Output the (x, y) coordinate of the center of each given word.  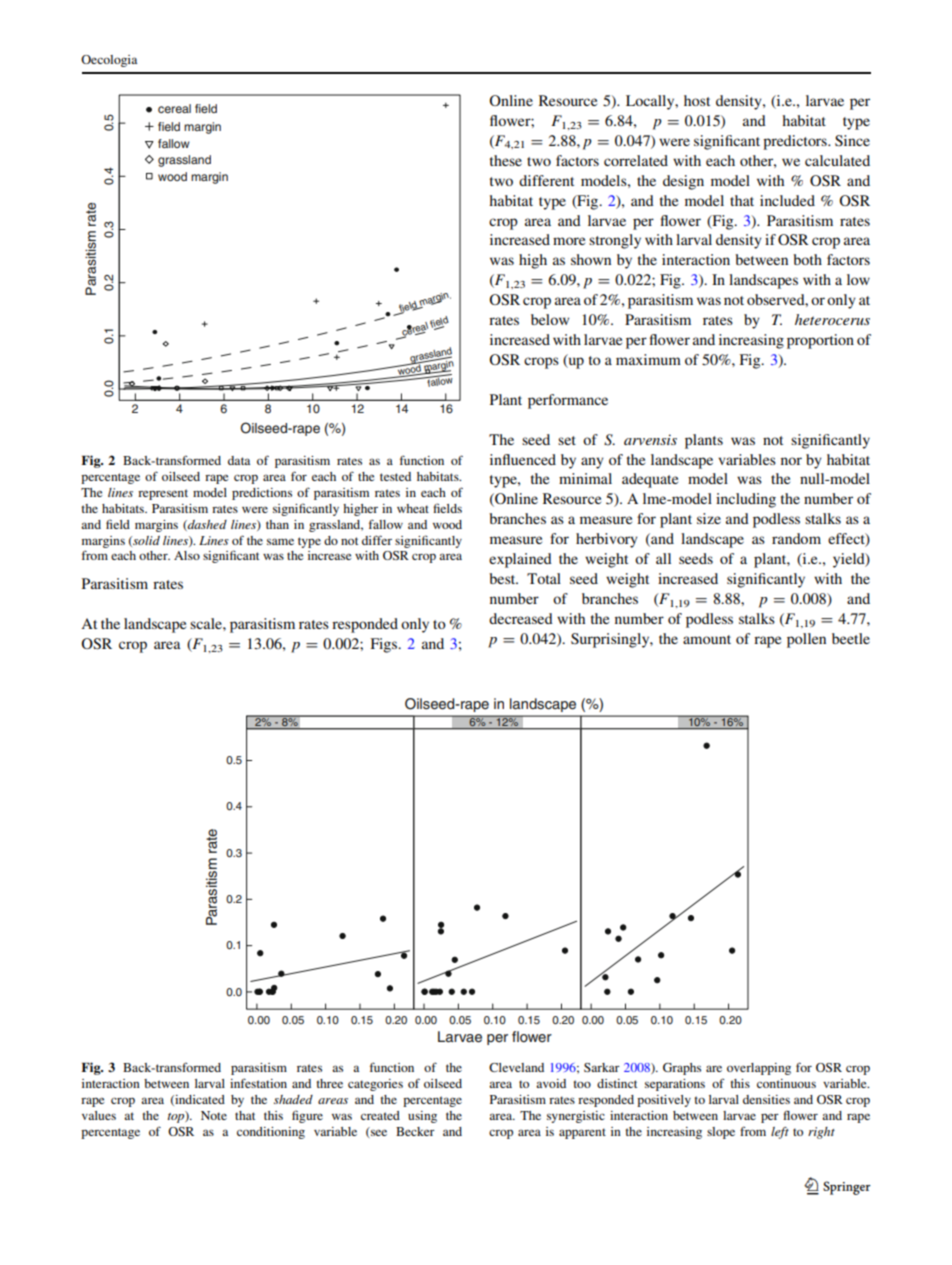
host (697, 100)
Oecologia (109, 61)
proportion (820, 341)
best (503, 578)
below (550, 319)
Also (187, 555)
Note (214, 1115)
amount (707, 639)
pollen (806, 640)
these (506, 160)
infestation (258, 1083)
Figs (385, 645)
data (239, 460)
